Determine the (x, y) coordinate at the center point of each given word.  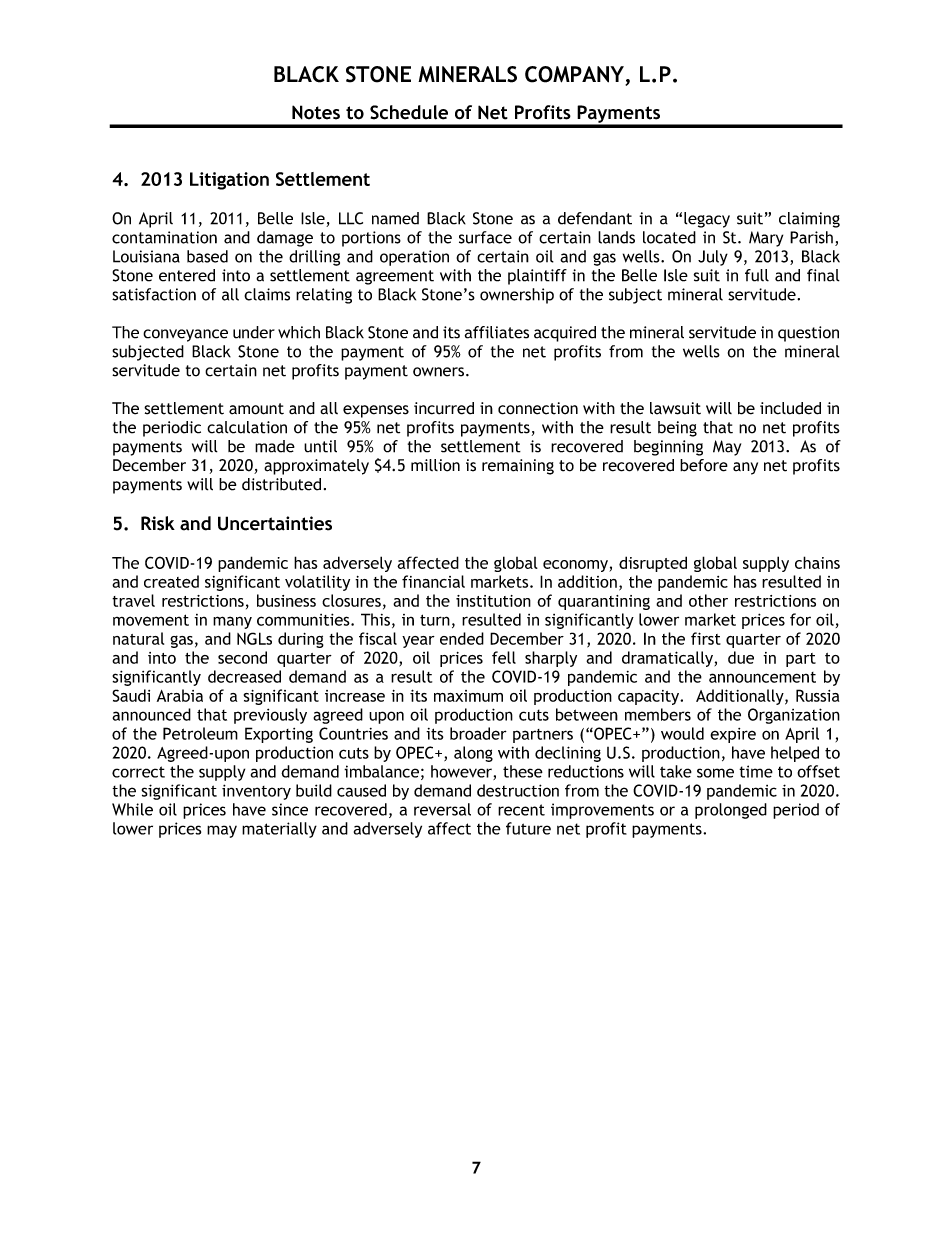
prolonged (731, 811)
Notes (316, 112)
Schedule (409, 112)
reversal (442, 809)
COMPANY (575, 75)
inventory (256, 792)
